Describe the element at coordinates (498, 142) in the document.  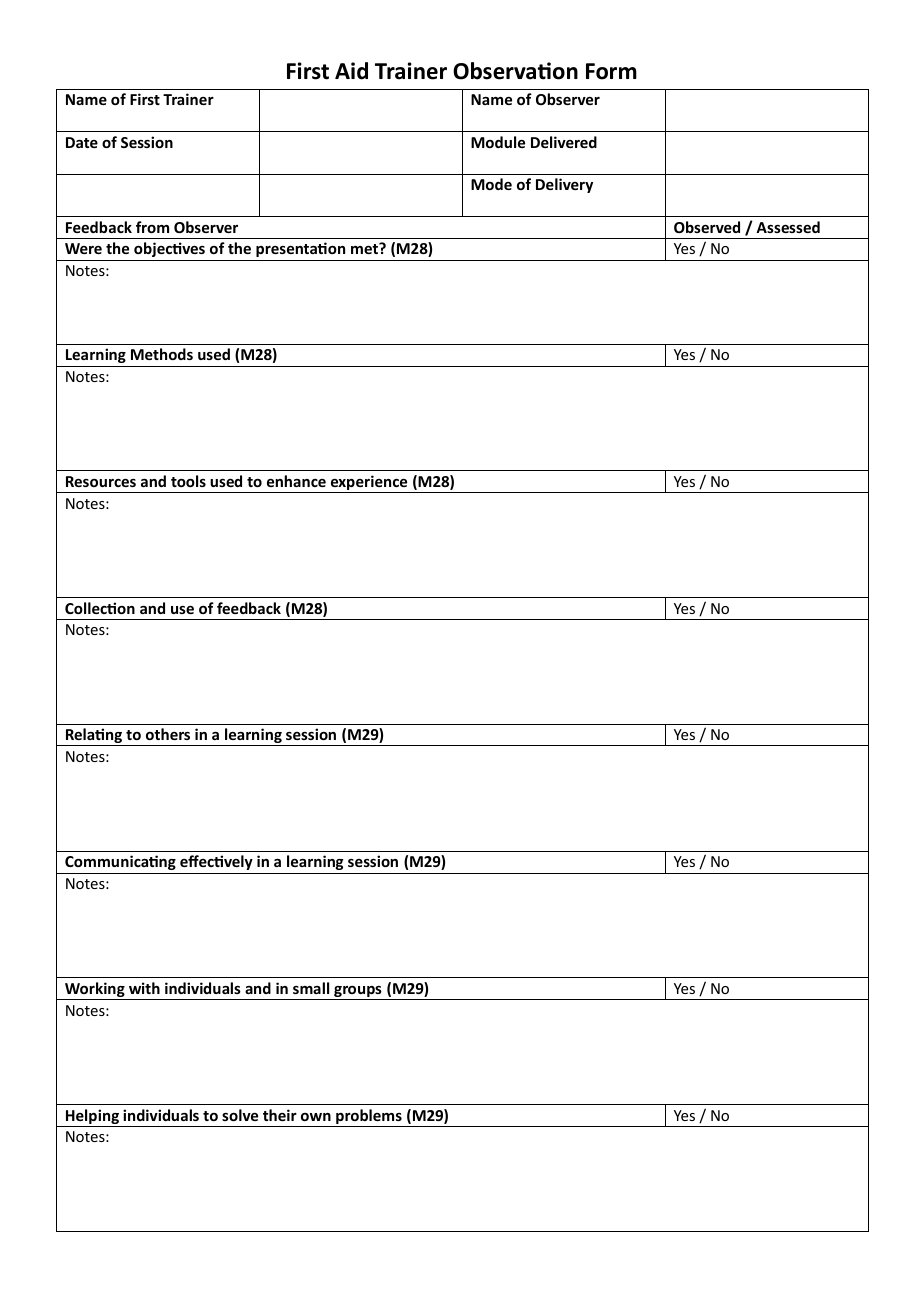
I see `Module` at that location.
